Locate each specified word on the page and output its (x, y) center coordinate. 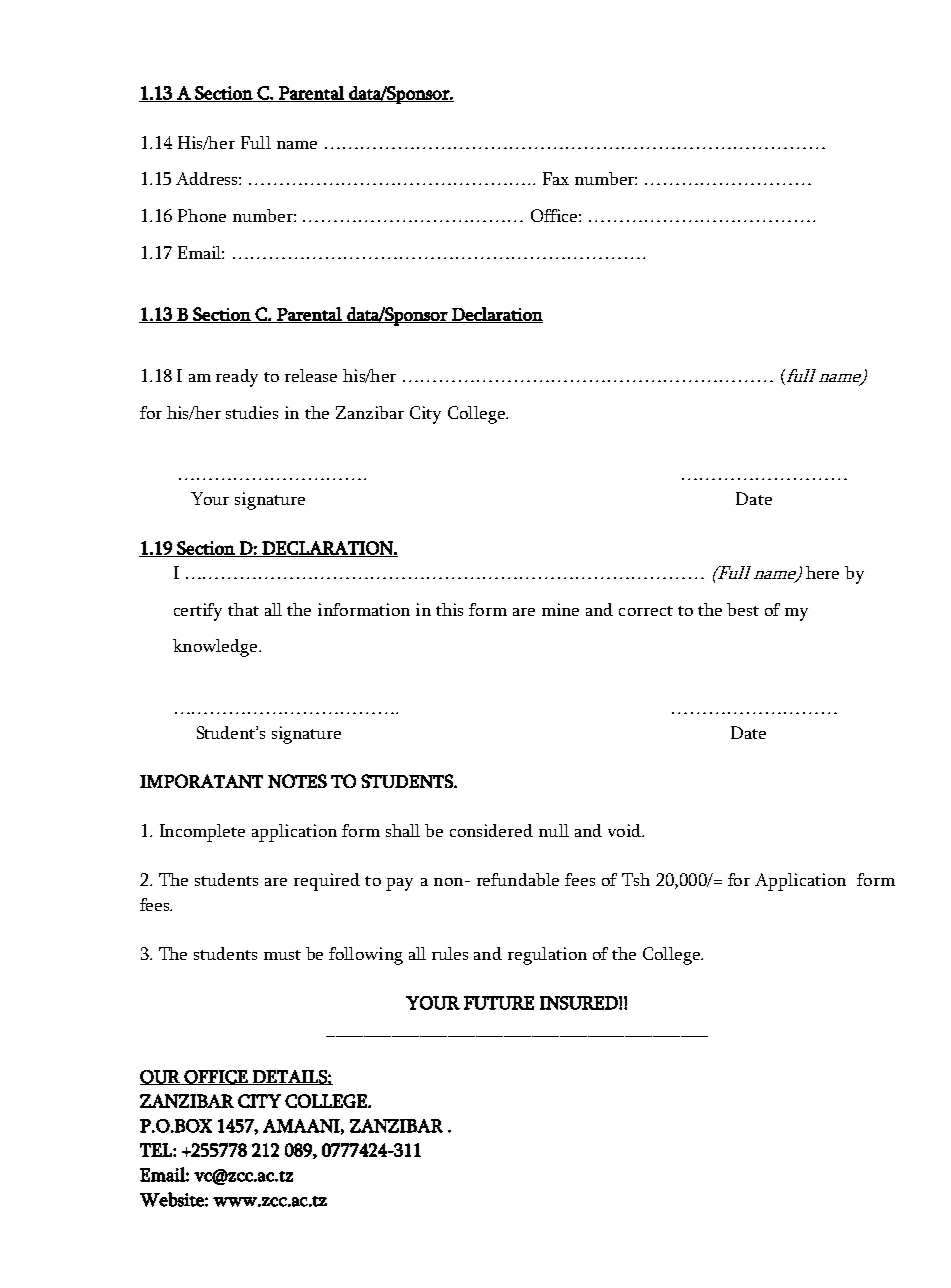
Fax (556, 178)
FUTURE (499, 1003)
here (822, 572)
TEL (157, 1150)
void (625, 830)
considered (491, 830)
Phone (202, 215)
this (449, 609)
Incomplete (202, 833)
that (243, 609)
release (311, 375)
